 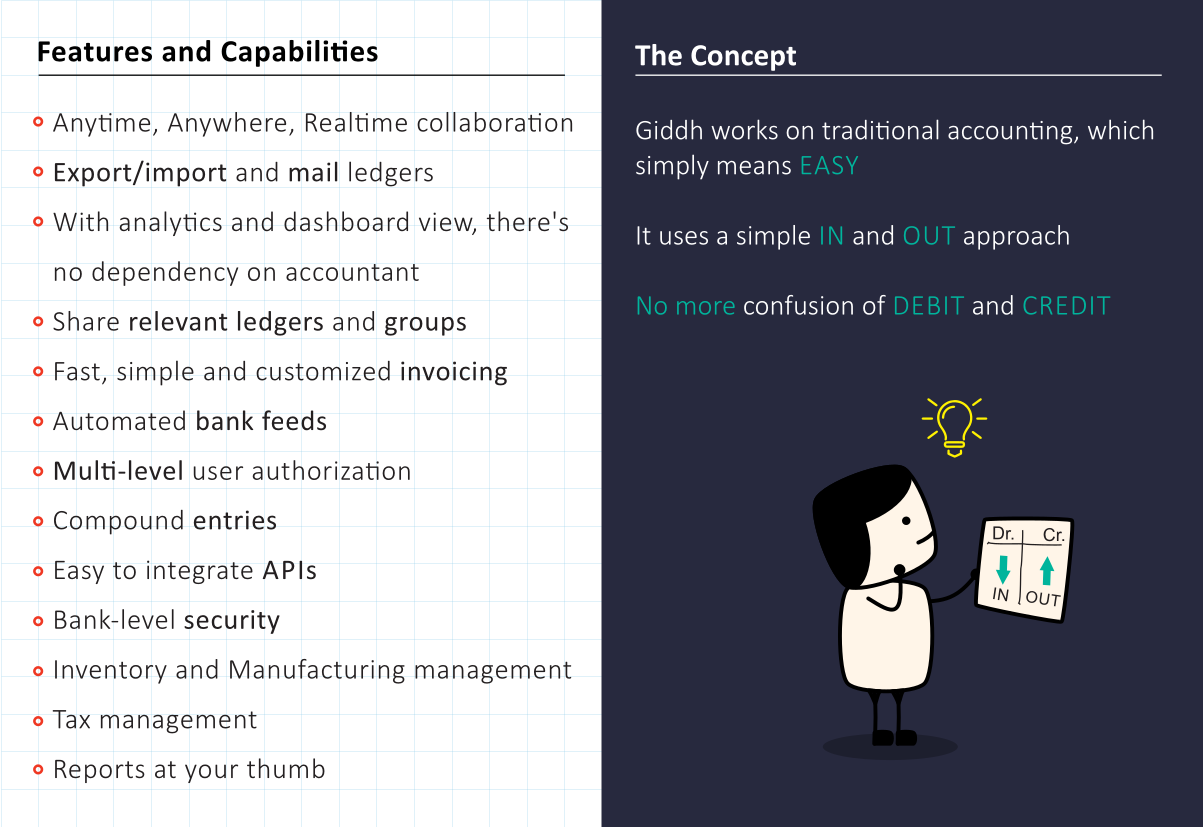 I want to click on DEBIT, so click(x=929, y=305).
